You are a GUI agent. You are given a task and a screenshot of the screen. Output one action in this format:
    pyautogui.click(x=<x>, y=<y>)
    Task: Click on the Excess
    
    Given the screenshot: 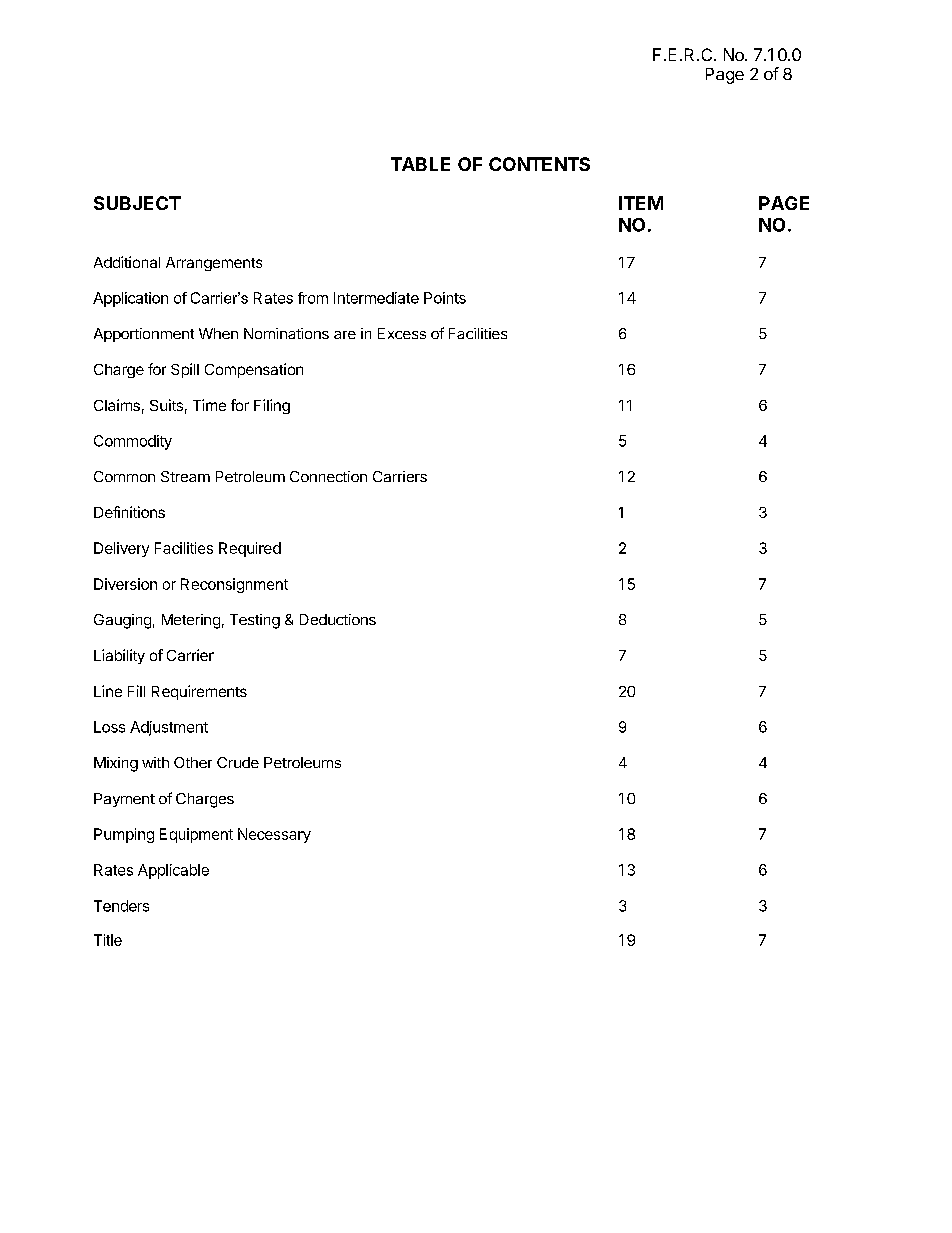 What is the action you would take?
    pyautogui.click(x=402, y=333)
